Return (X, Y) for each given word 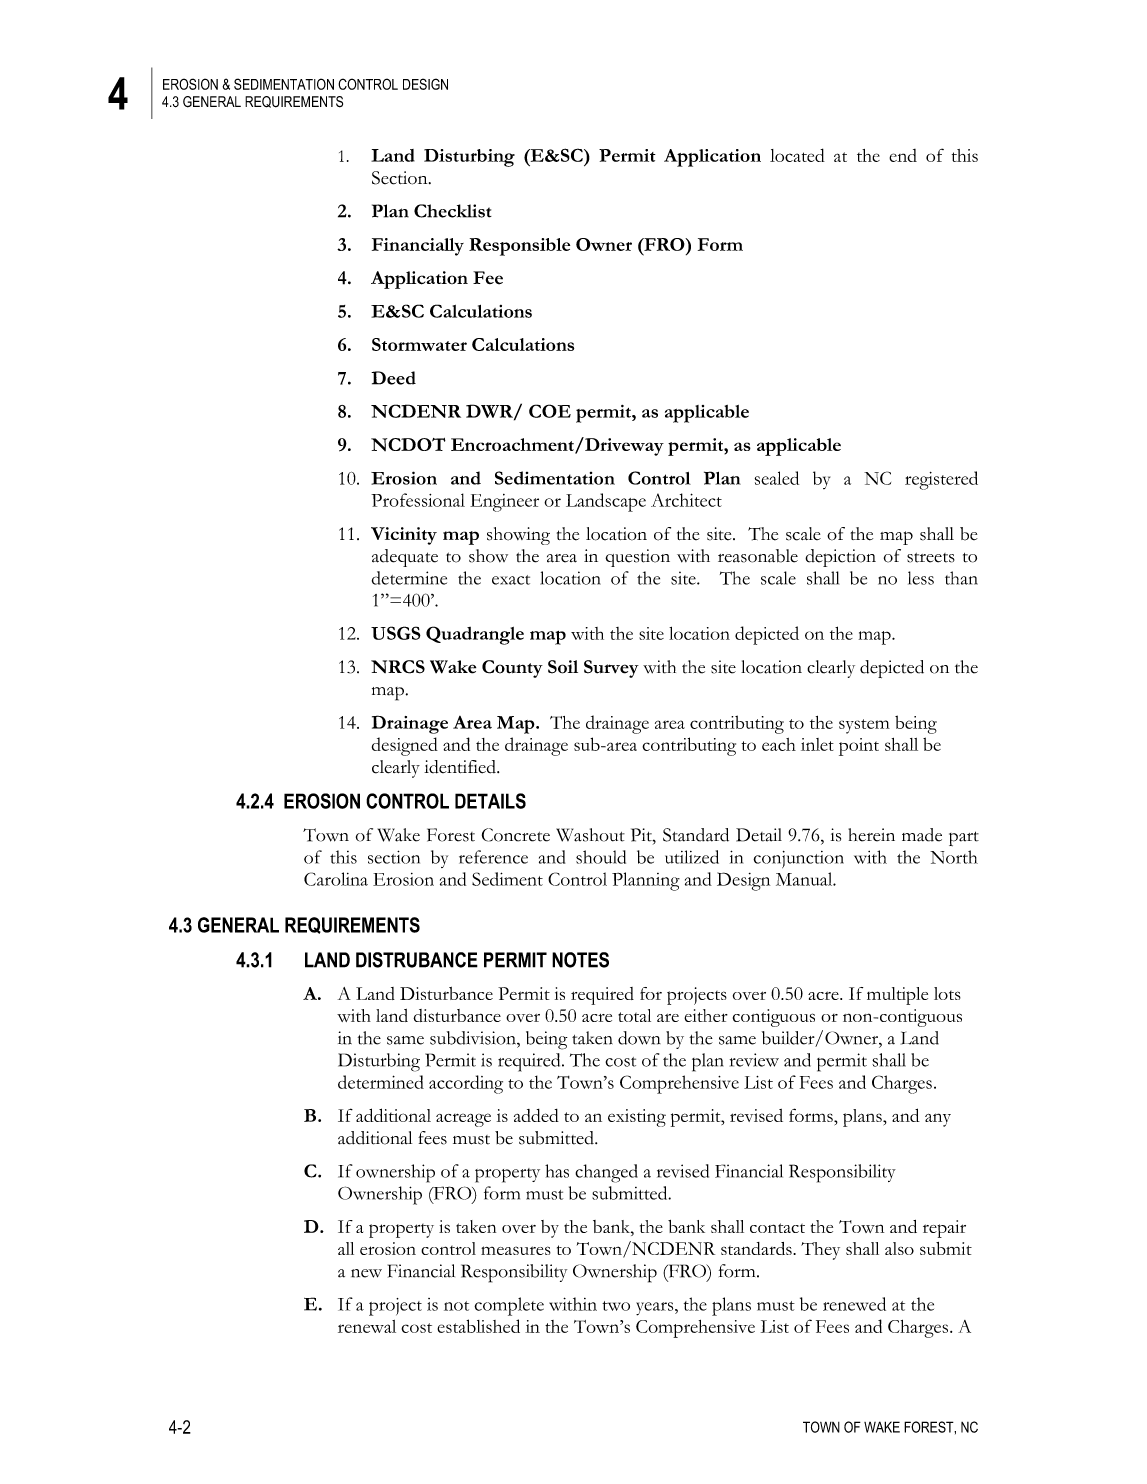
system (864, 726)
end (903, 155)
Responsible (519, 247)
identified (461, 767)
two (616, 1306)
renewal (367, 1326)
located (797, 155)
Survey (611, 669)
